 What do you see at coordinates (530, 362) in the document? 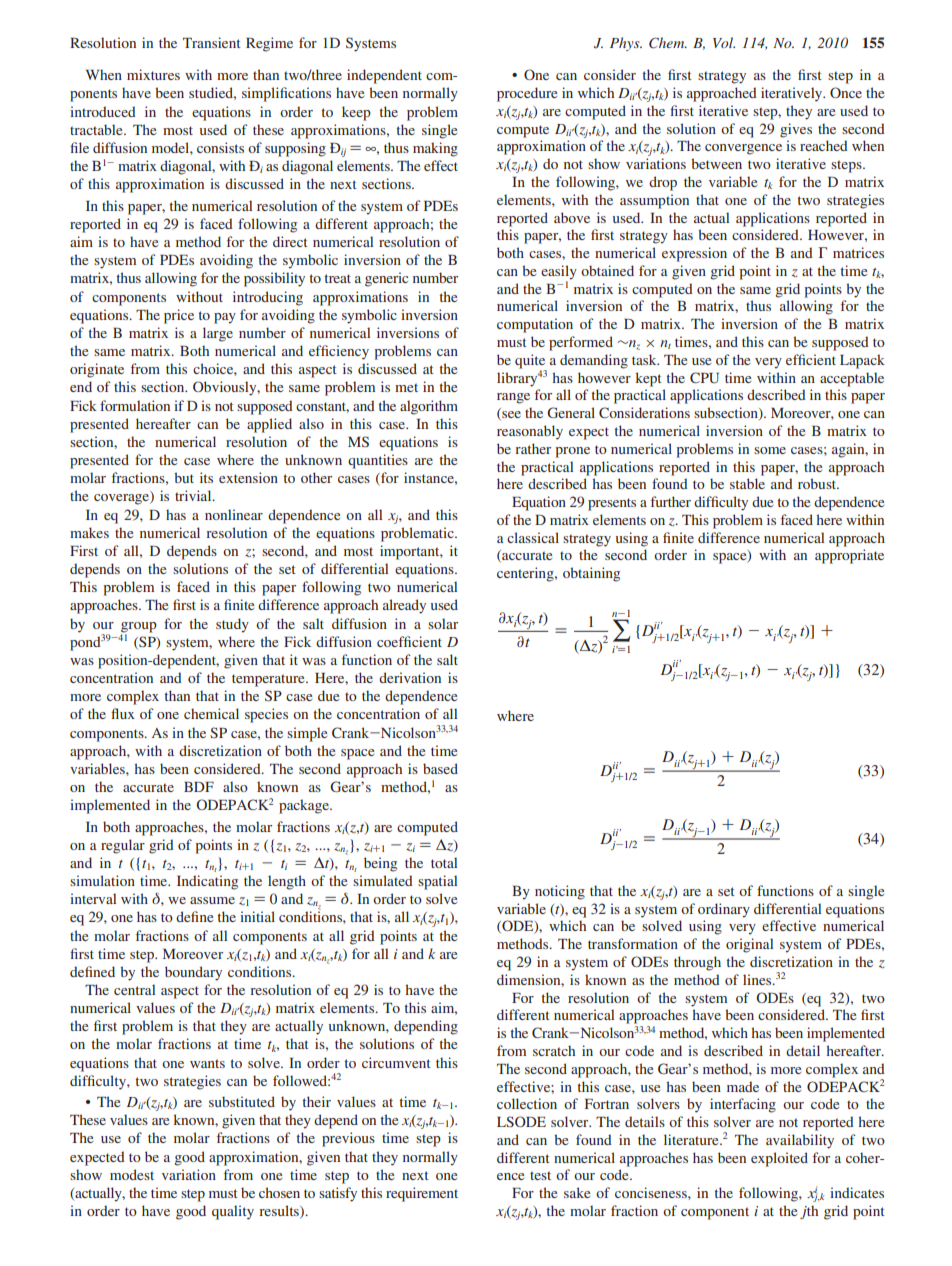
I see `quite` at bounding box center [530, 362].
